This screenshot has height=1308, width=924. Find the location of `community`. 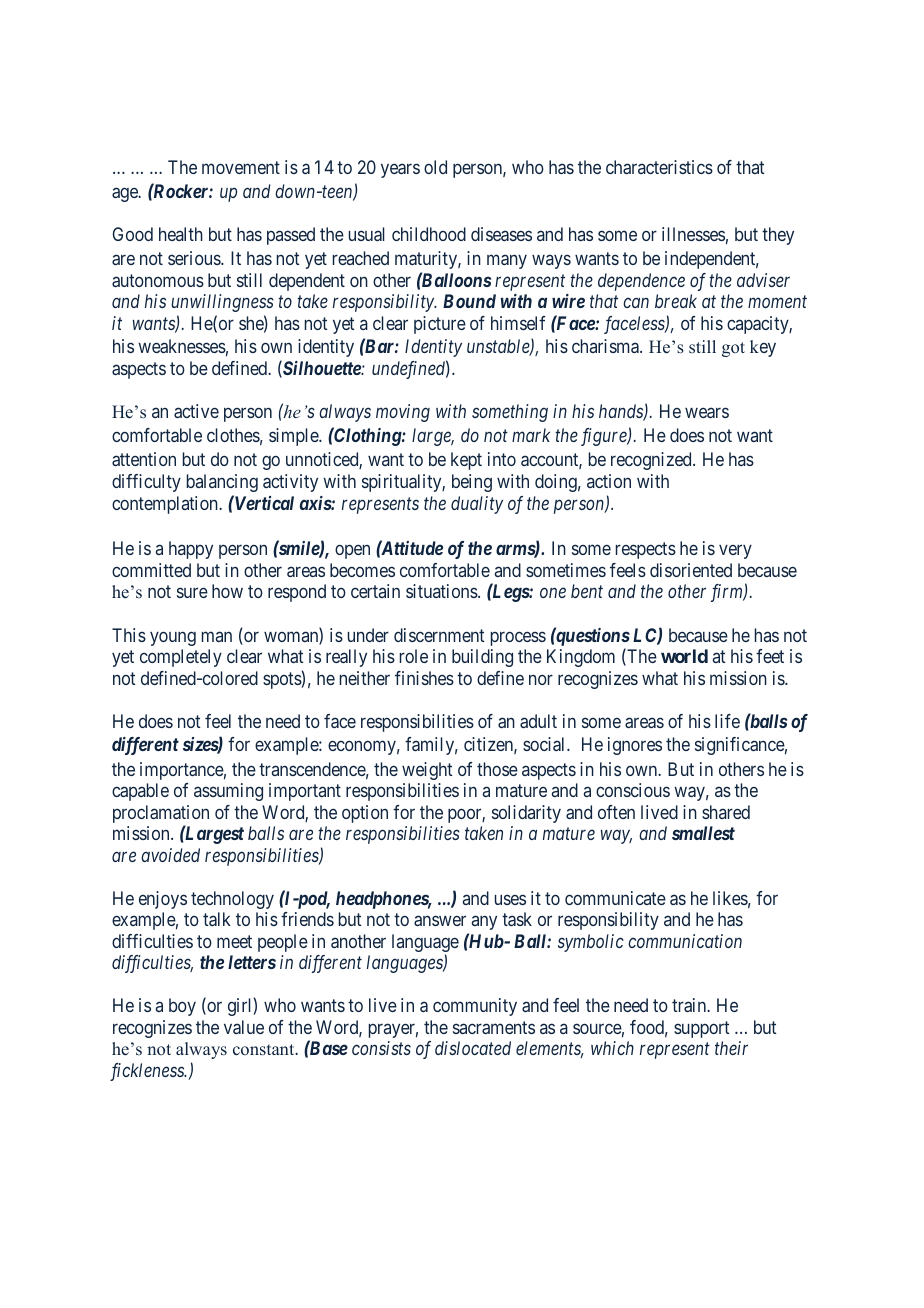

community is located at coordinates (475, 1007).
